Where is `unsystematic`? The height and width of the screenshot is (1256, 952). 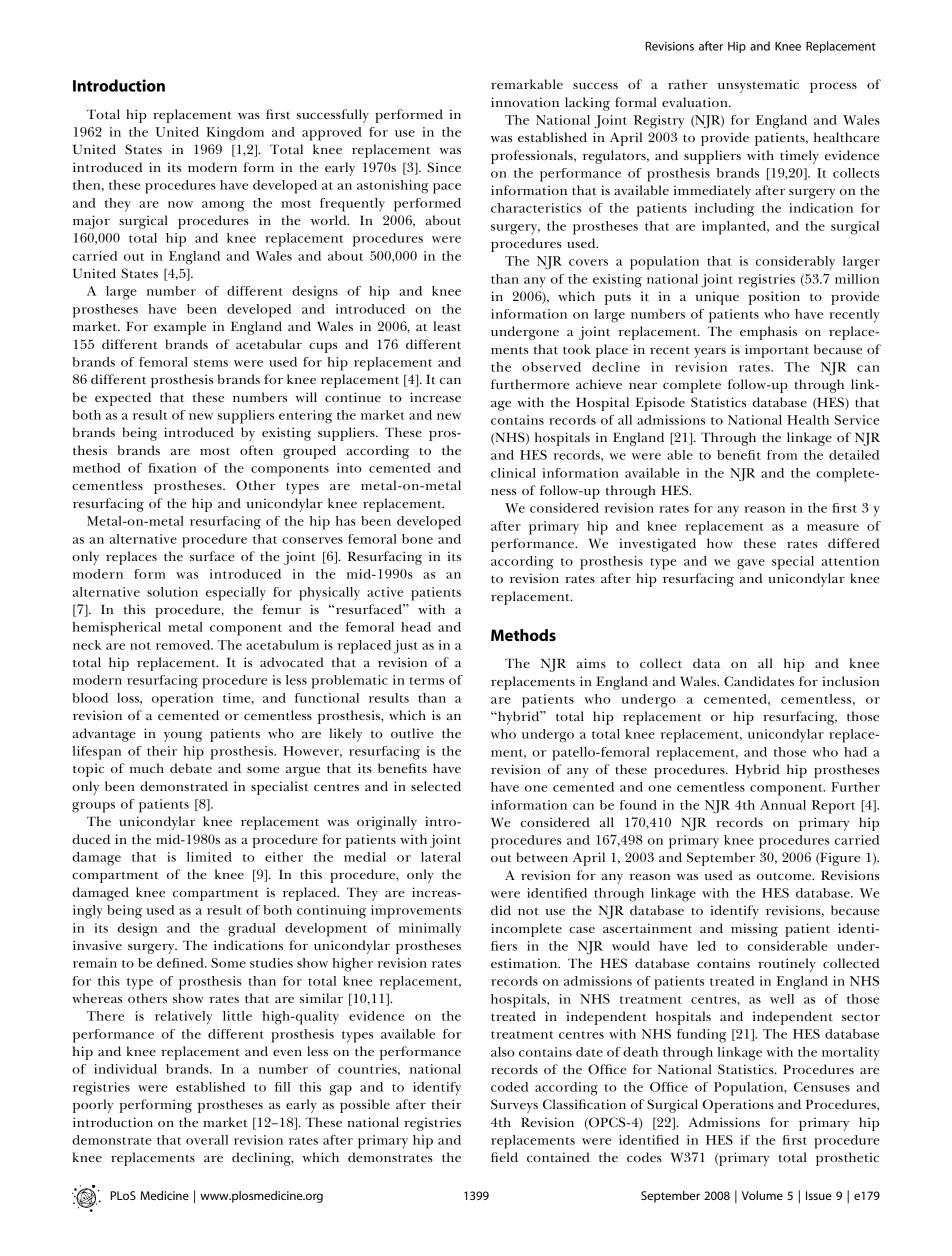
unsystematic is located at coordinates (758, 86).
